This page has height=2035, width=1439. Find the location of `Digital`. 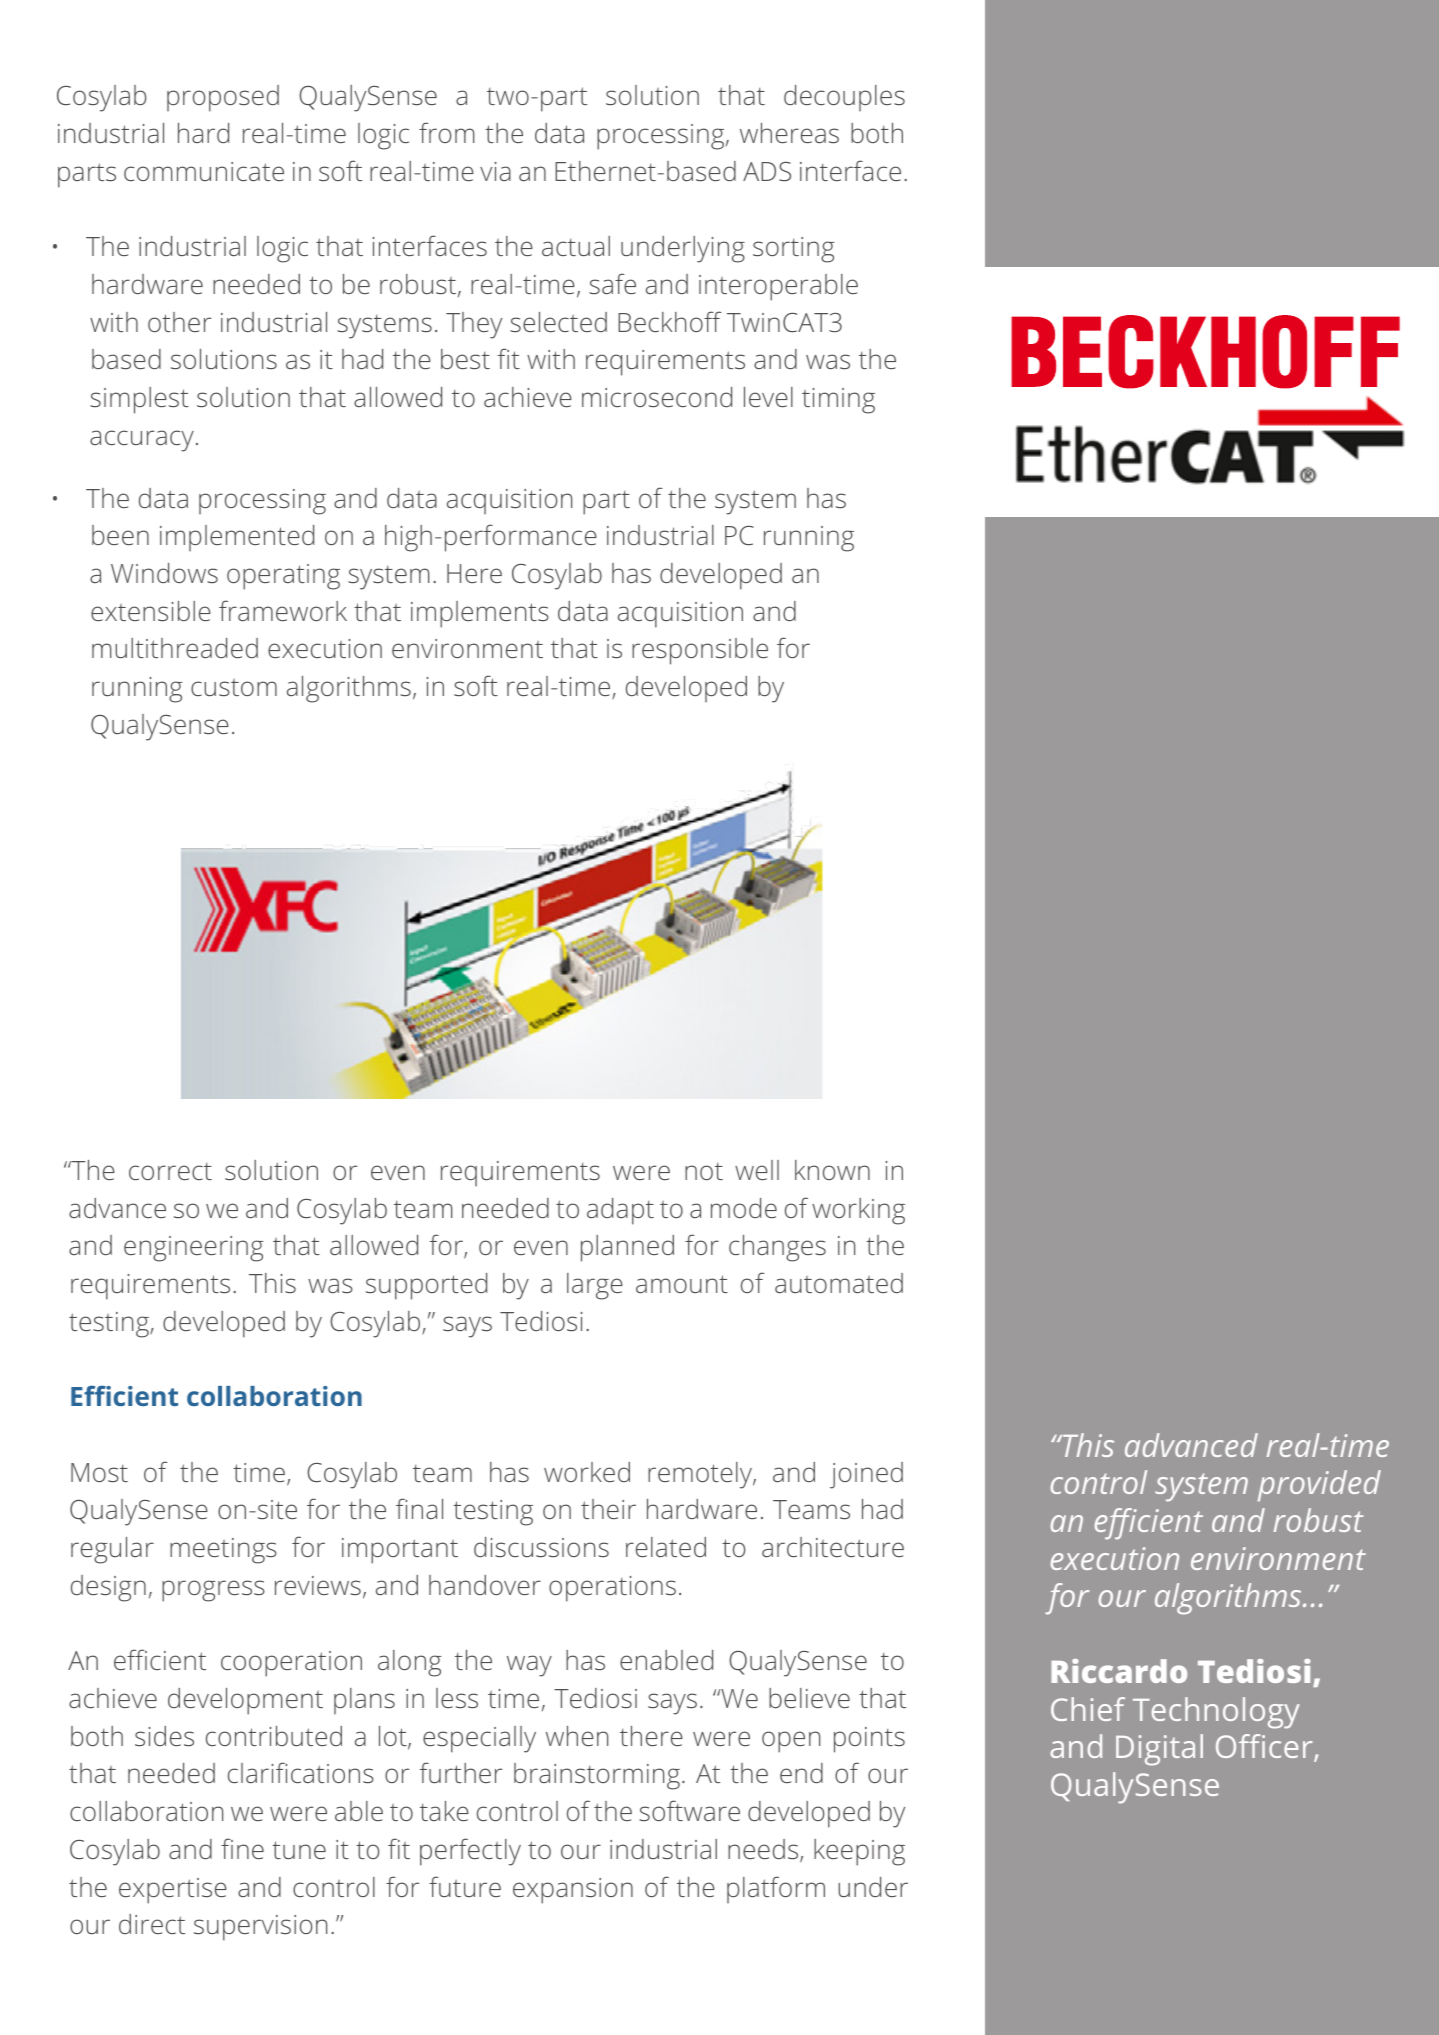

Digital is located at coordinates (1159, 1750).
